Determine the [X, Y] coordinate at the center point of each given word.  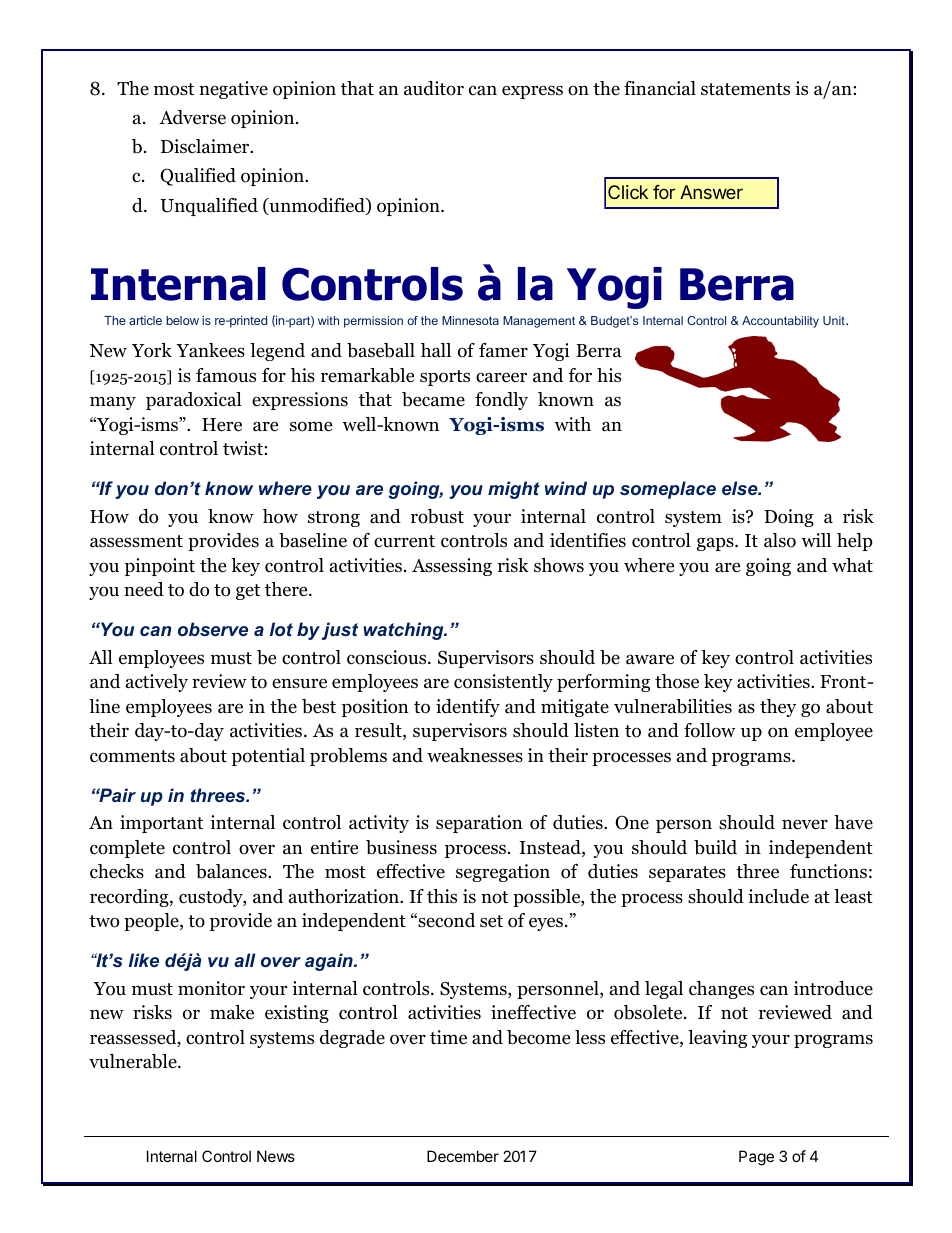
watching [404, 631]
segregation [503, 873]
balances [232, 871]
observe [213, 629]
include [778, 896]
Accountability [780, 322]
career [501, 377]
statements [745, 89]
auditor [434, 88]
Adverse [192, 117]
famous [226, 375]
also [780, 540]
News [276, 1156]
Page [756, 1158]
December [463, 1156]
